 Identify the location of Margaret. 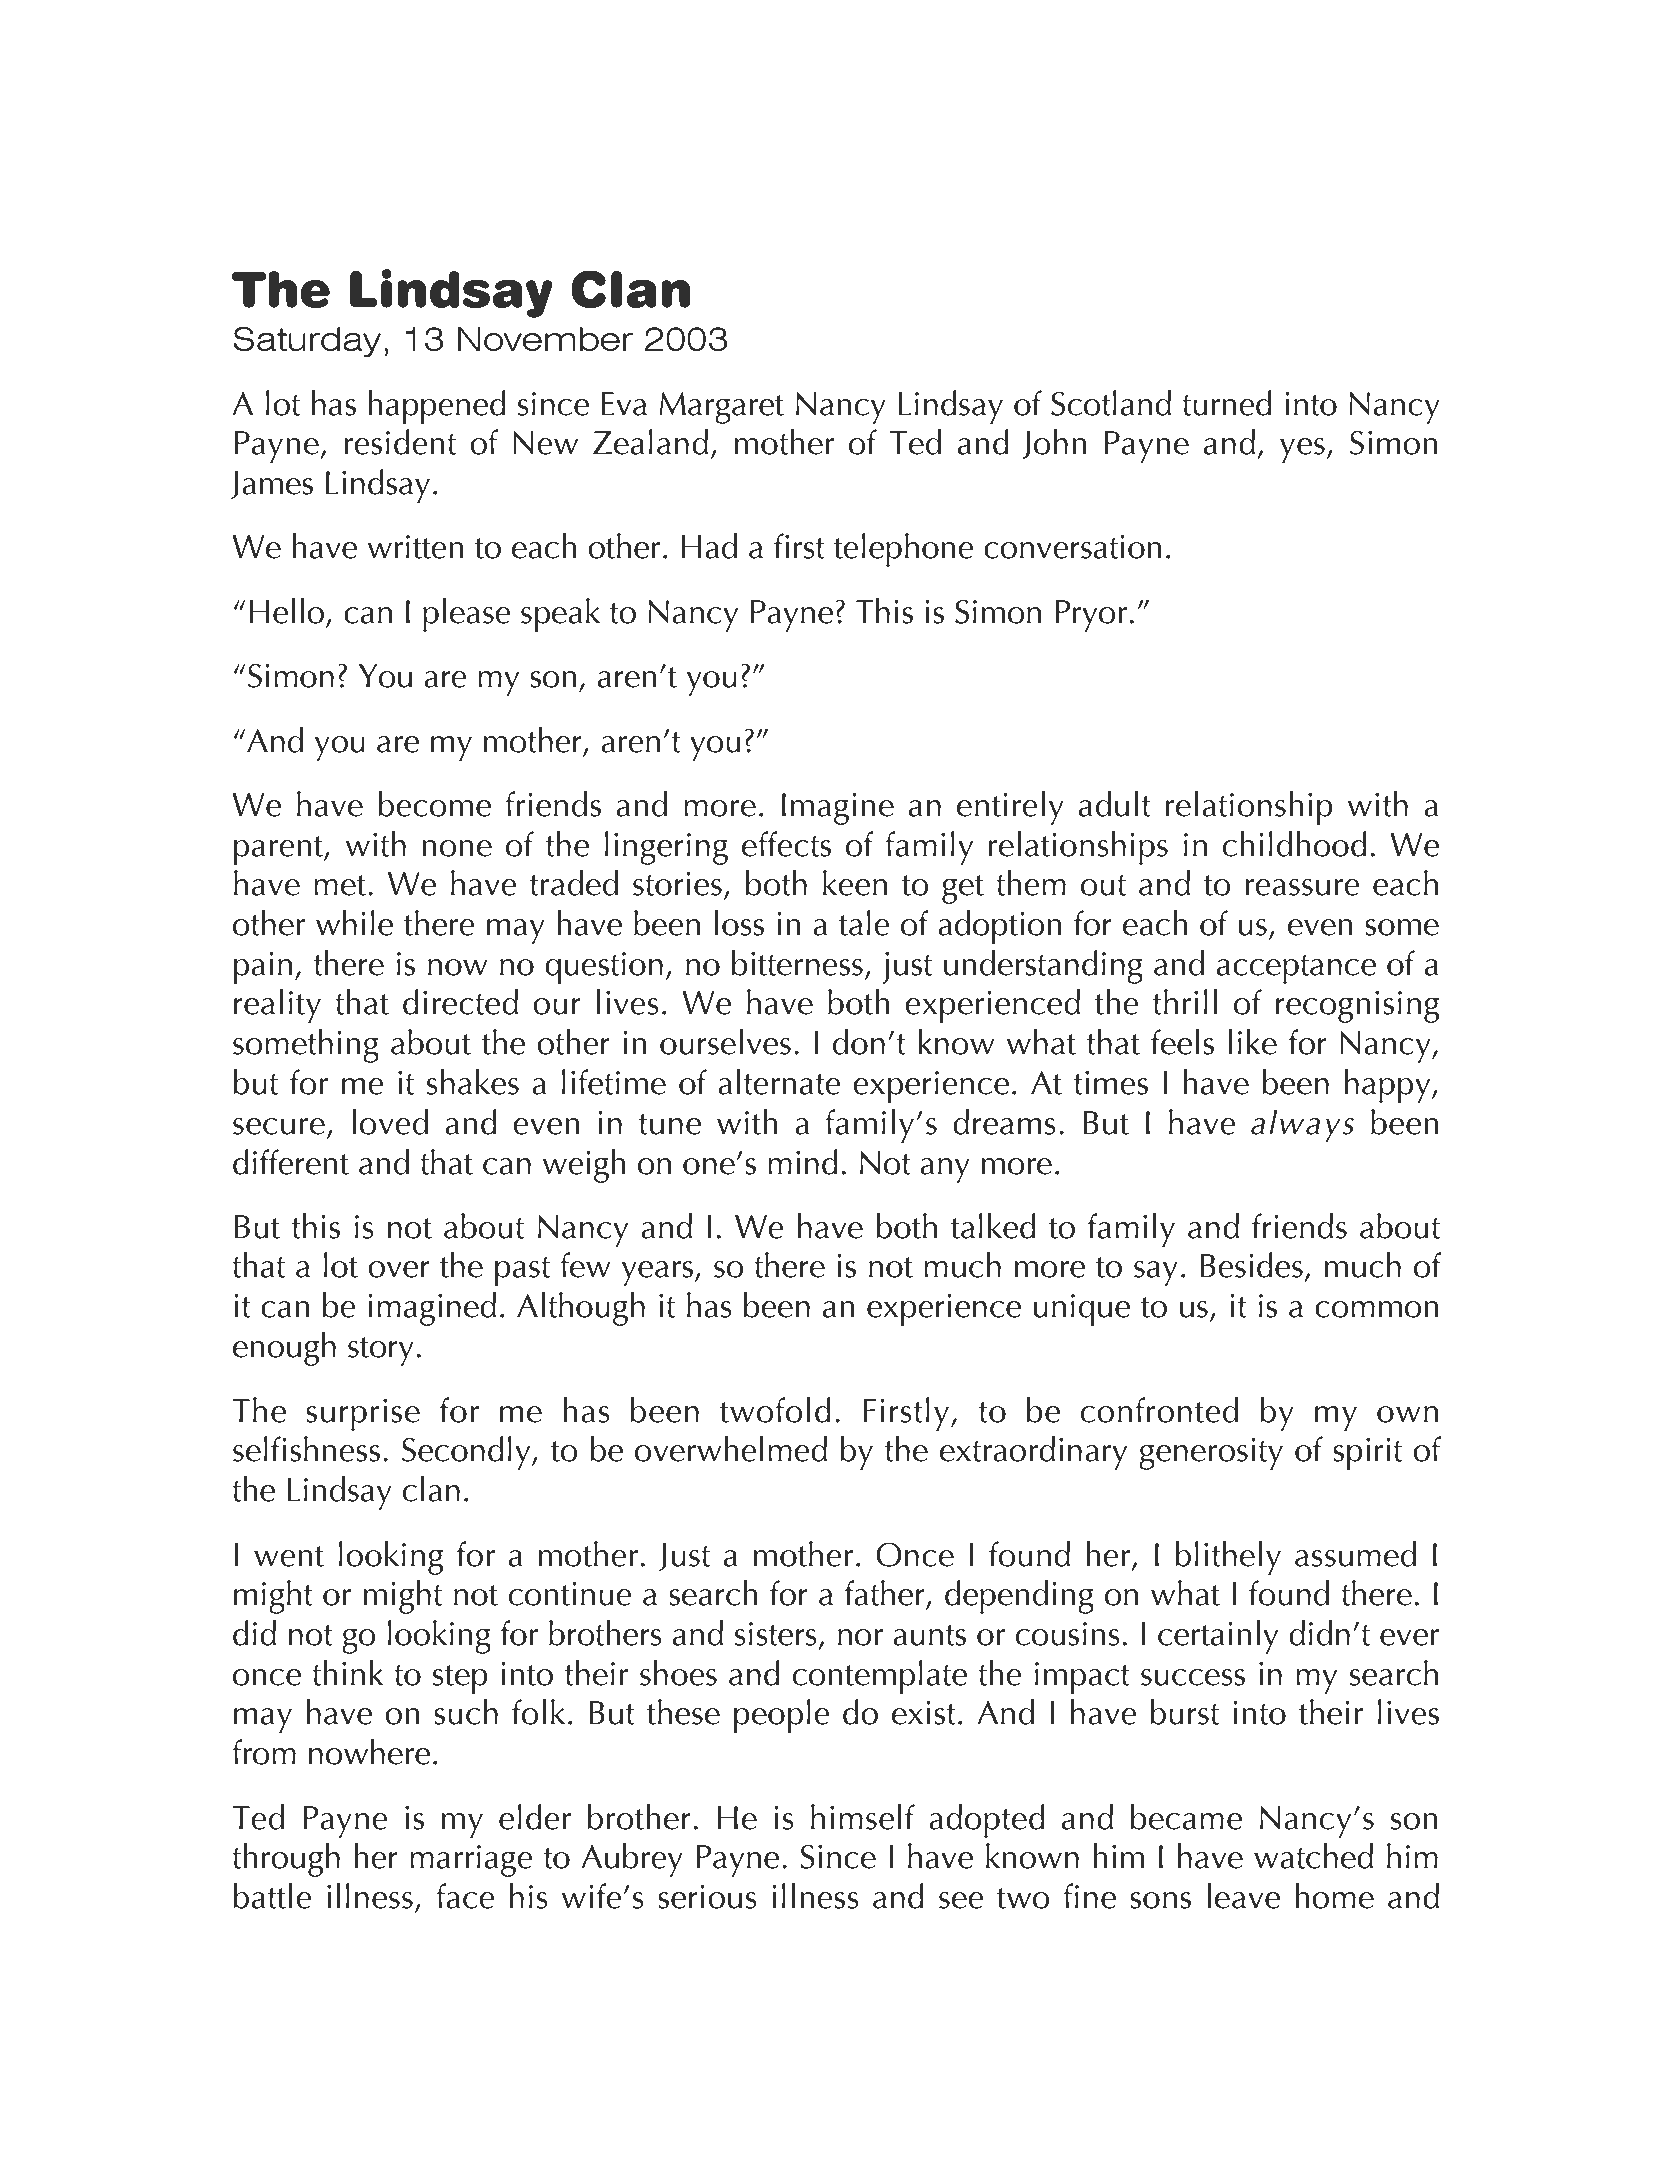
(721, 408).
